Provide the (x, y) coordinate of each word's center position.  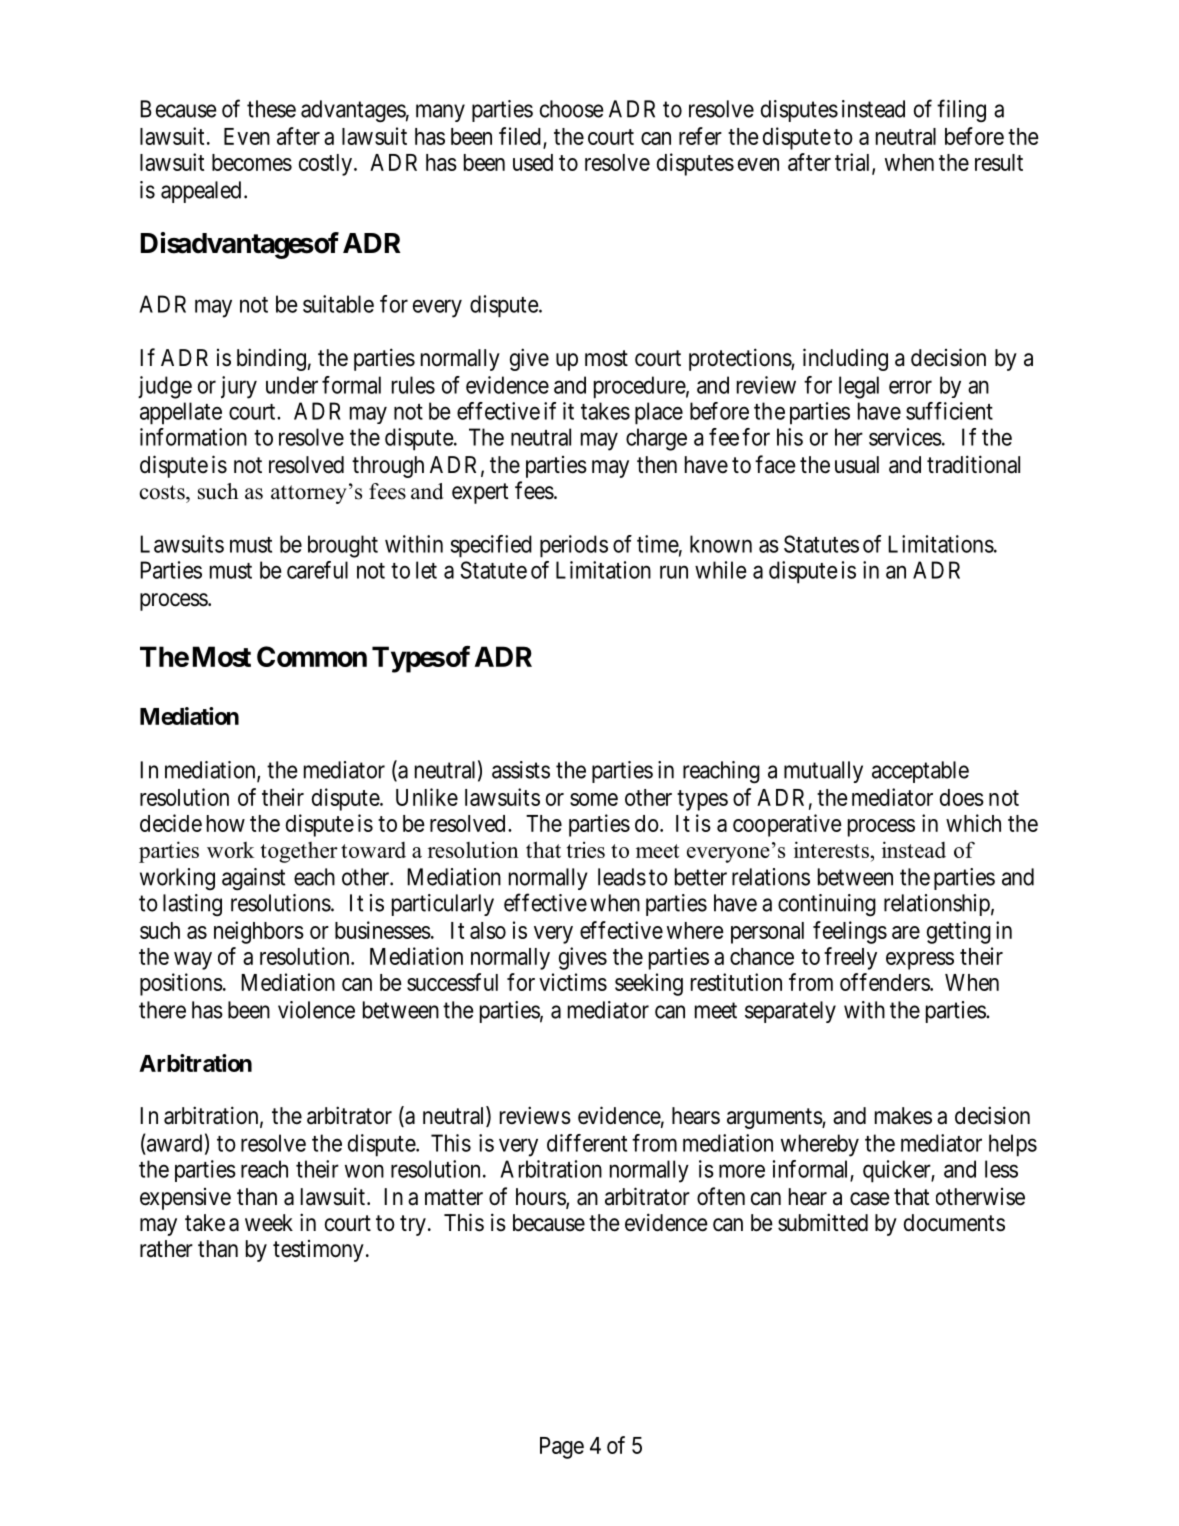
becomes (252, 162)
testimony (318, 1251)
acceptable (920, 772)
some (594, 799)
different (587, 1143)
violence (316, 1010)
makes (903, 1116)
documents (954, 1223)
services (905, 437)
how (226, 823)
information (193, 437)
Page (562, 1448)
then (657, 465)
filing (961, 110)
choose (572, 109)
